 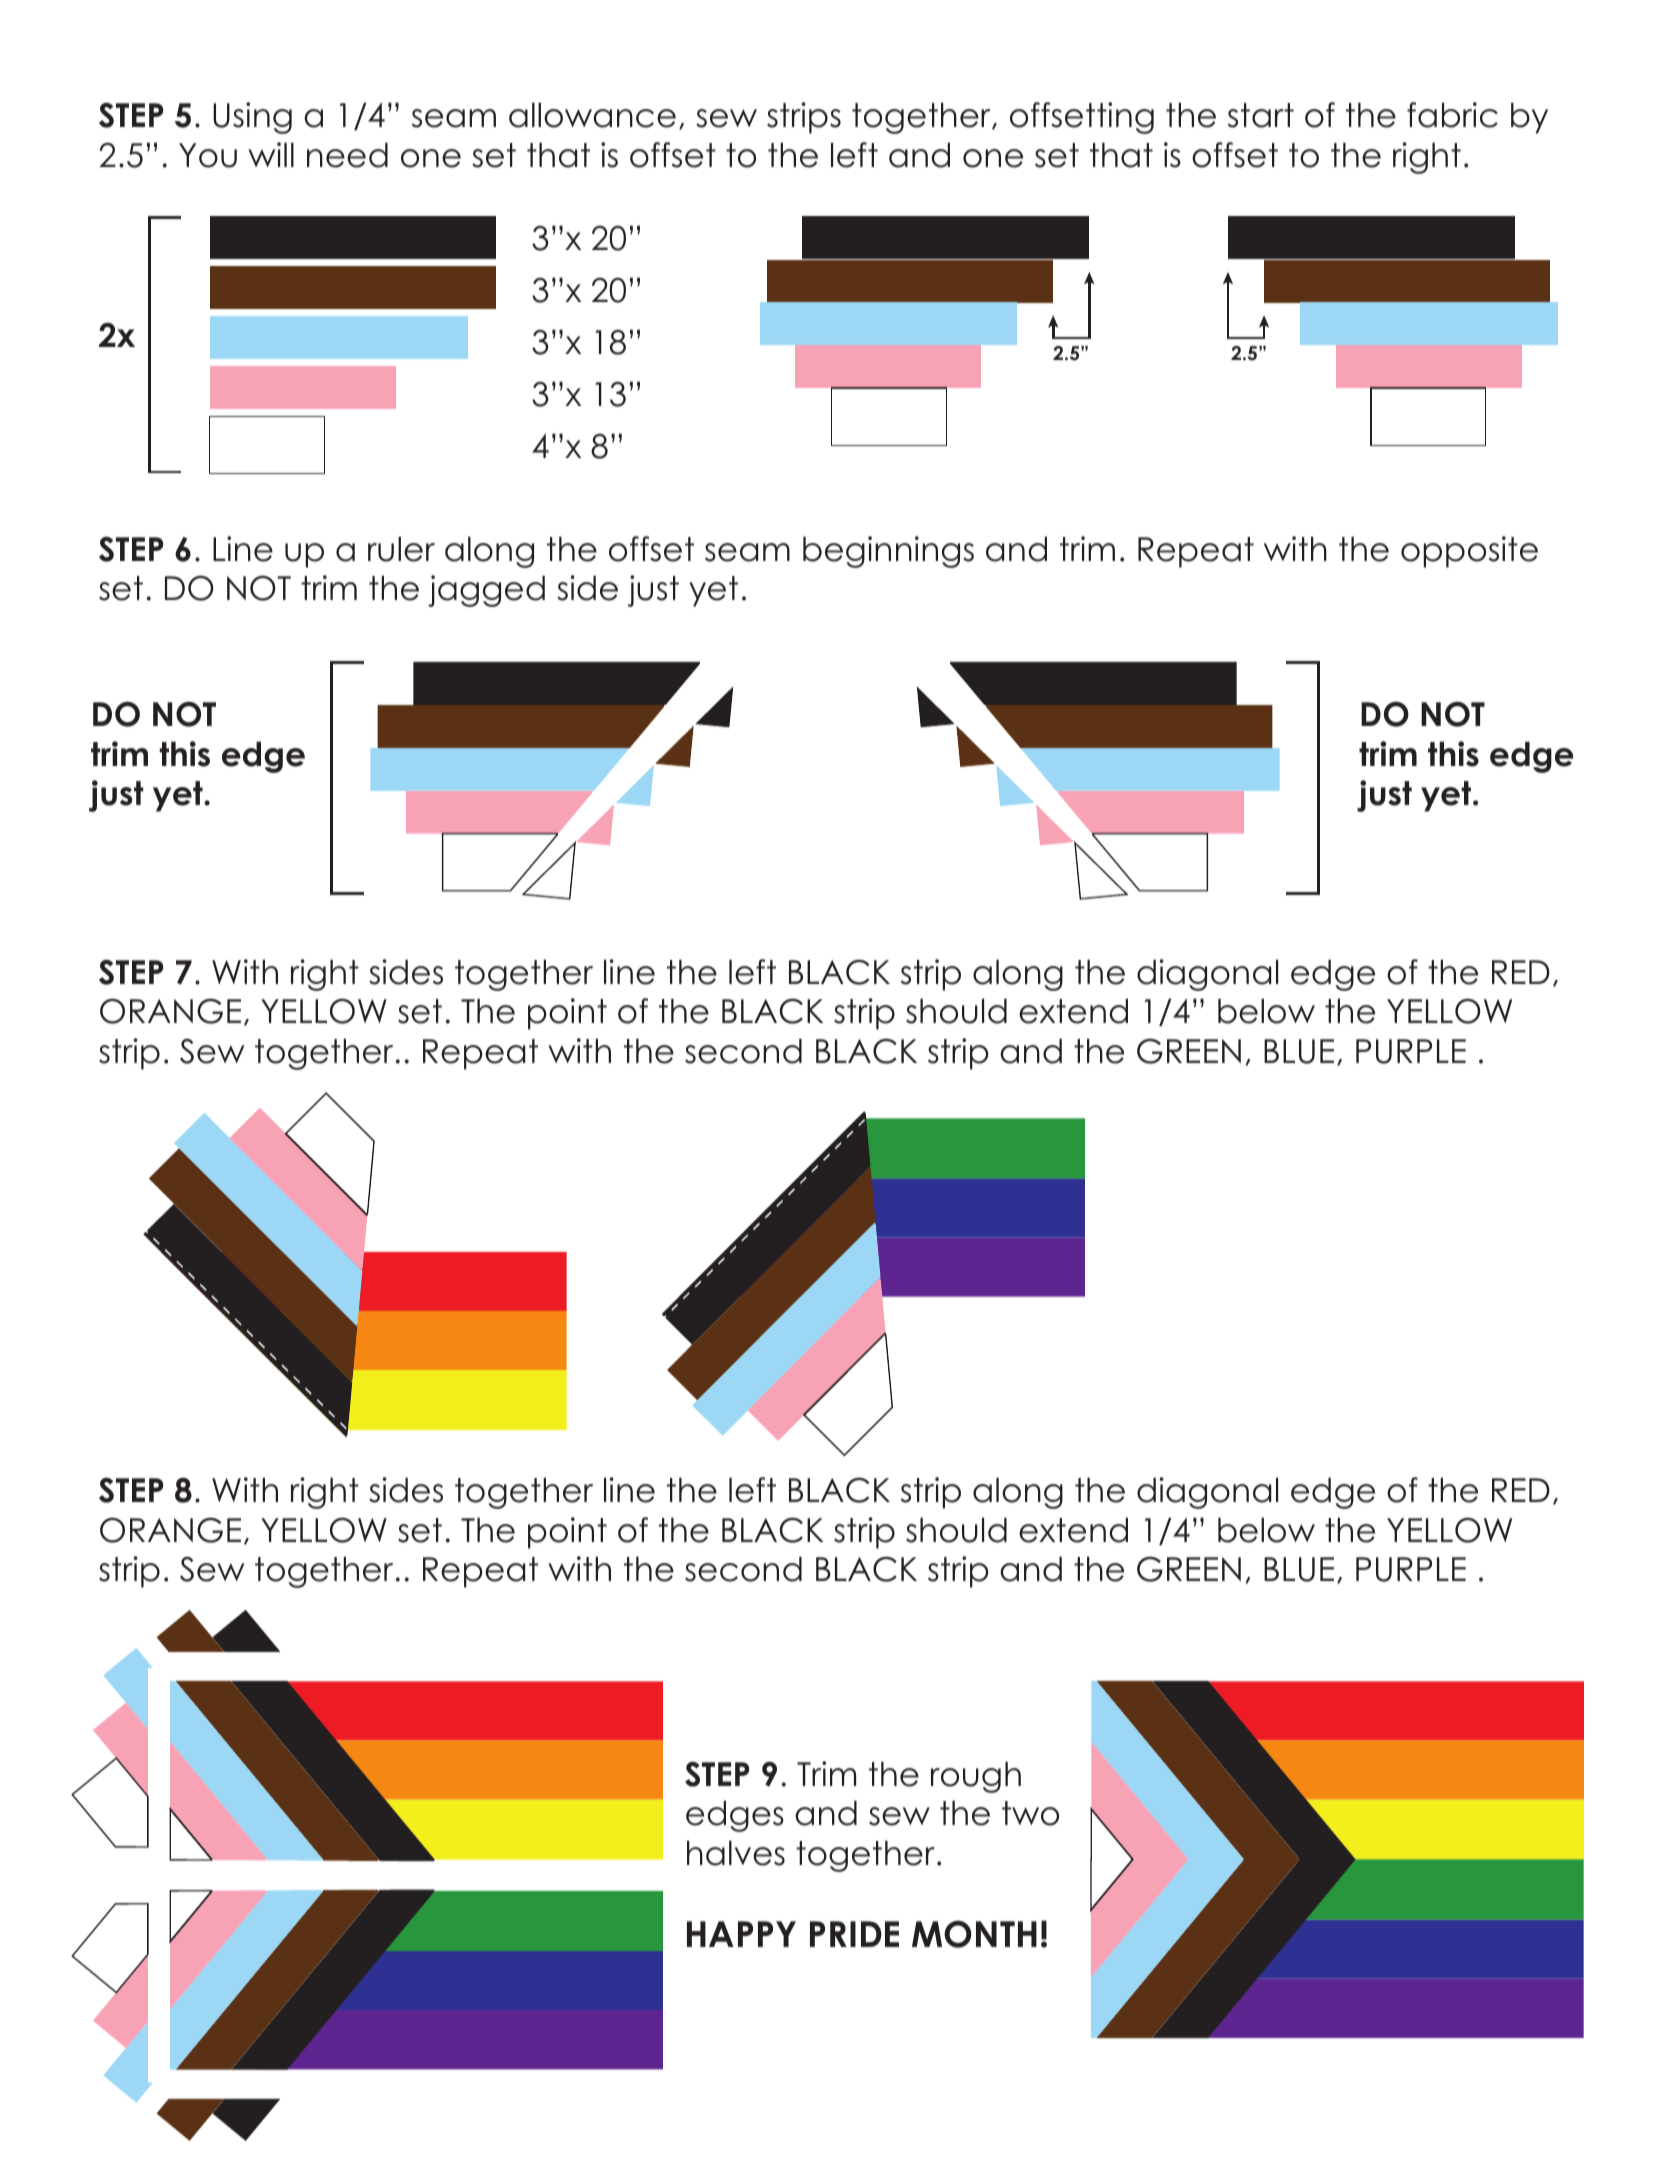 I want to click on two, so click(x=1030, y=1813).
